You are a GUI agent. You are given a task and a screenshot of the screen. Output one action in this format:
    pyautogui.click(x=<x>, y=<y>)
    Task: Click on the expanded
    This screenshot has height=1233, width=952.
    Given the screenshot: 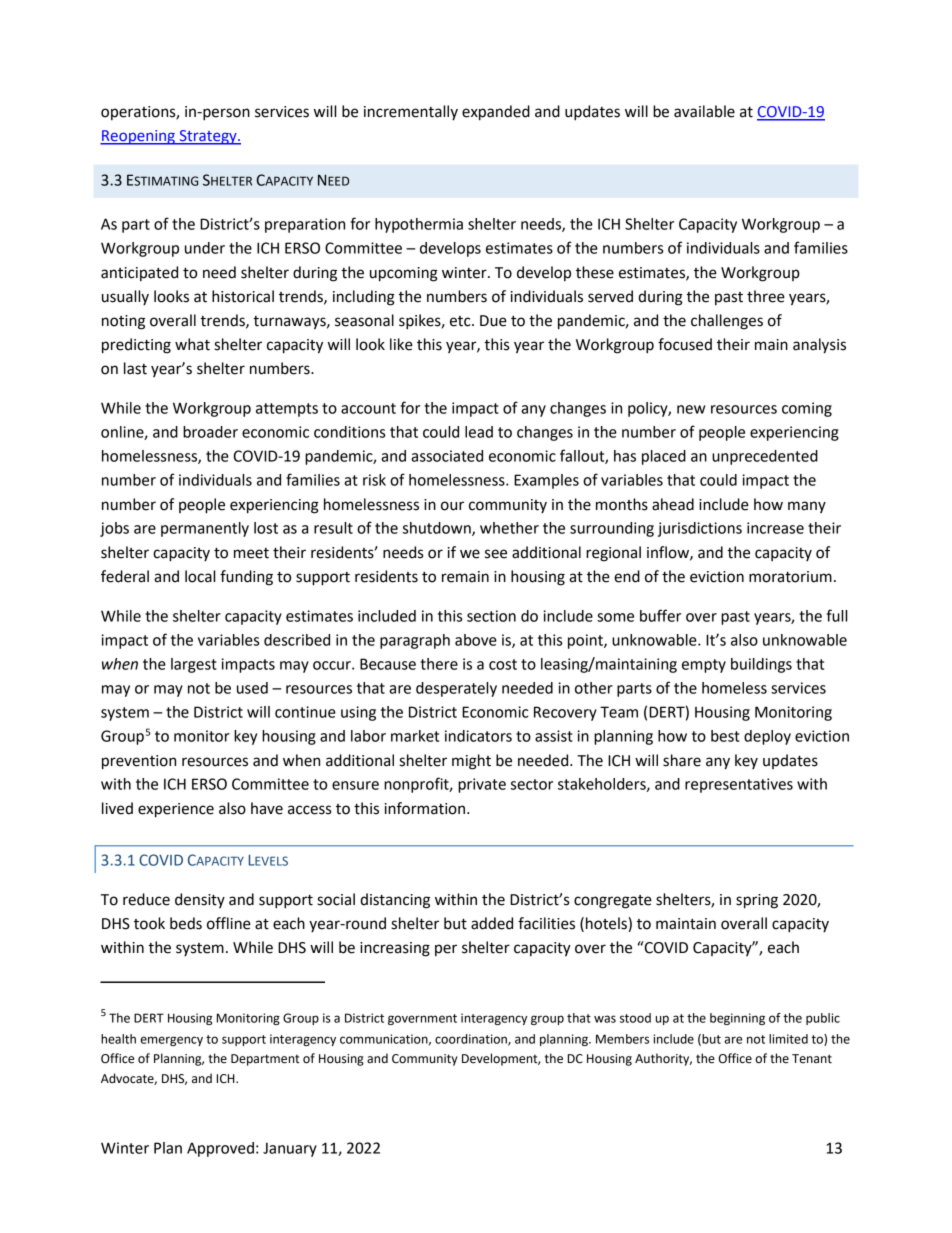 What is the action you would take?
    pyautogui.click(x=496, y=113)
